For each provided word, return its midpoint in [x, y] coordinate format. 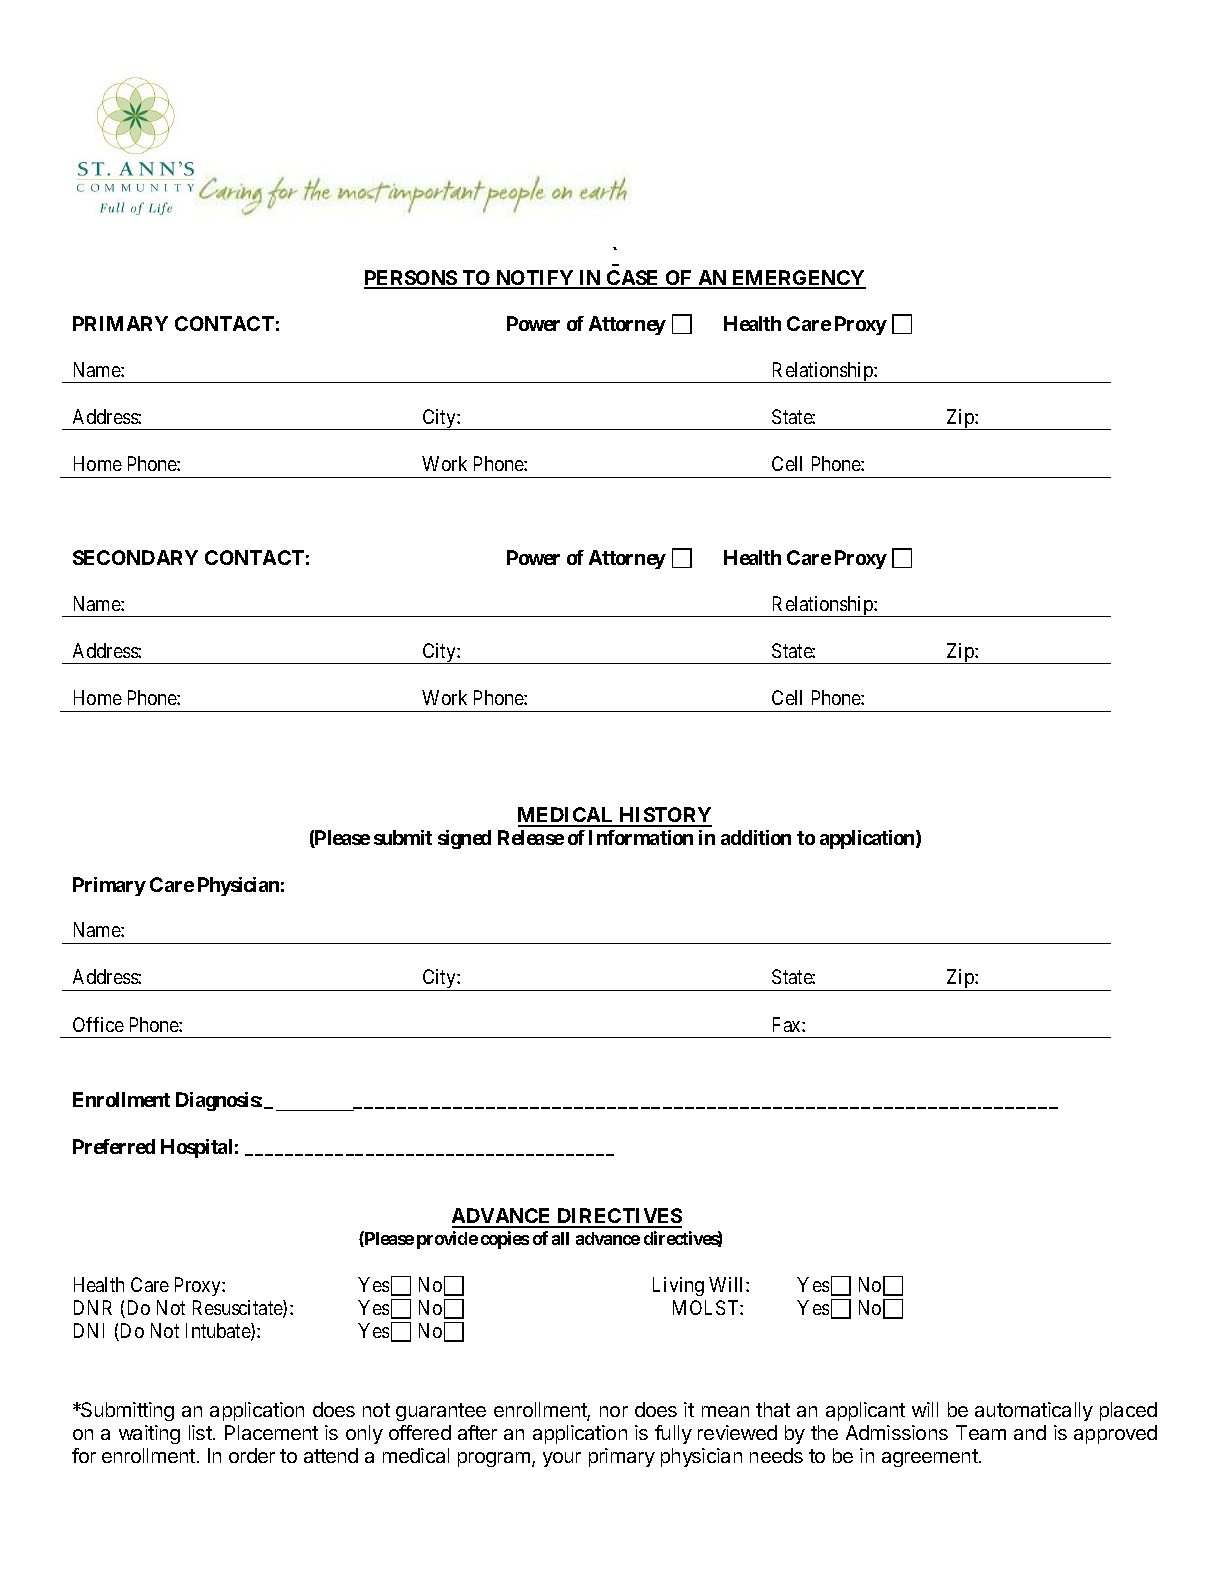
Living [678, 1286]
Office [98, 1024]
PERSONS [411, 279]
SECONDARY [135, 557]
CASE [633, 279]
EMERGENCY [798, 279]
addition [756, 837]
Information [641, 837]
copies [505, 1240]
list [201, 1432]
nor [614, 1411]
